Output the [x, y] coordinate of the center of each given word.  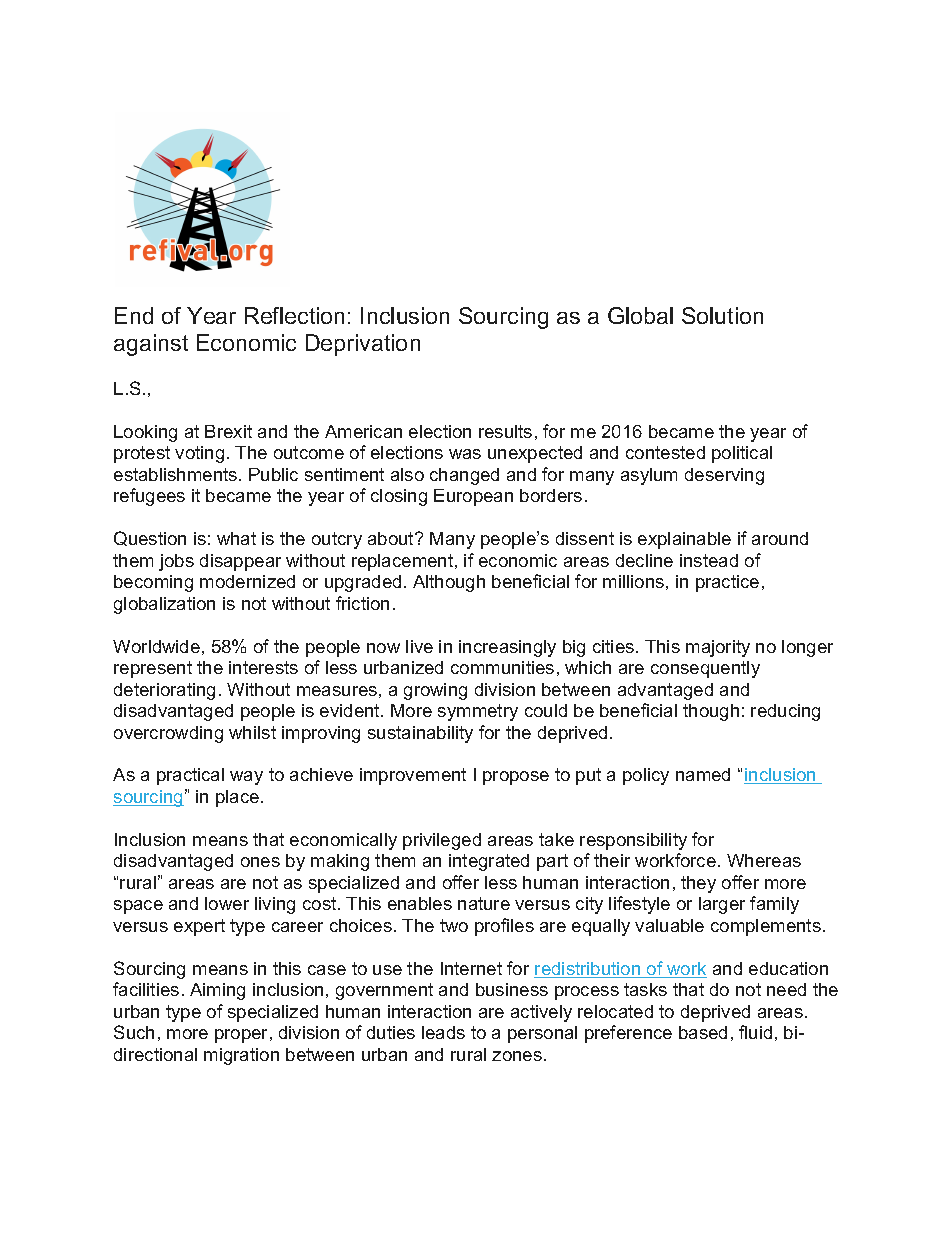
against [151, 345]
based [703, 1032]
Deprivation [363, 345]
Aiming [217, 991]
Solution [722, 315]
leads [443, 1032]
